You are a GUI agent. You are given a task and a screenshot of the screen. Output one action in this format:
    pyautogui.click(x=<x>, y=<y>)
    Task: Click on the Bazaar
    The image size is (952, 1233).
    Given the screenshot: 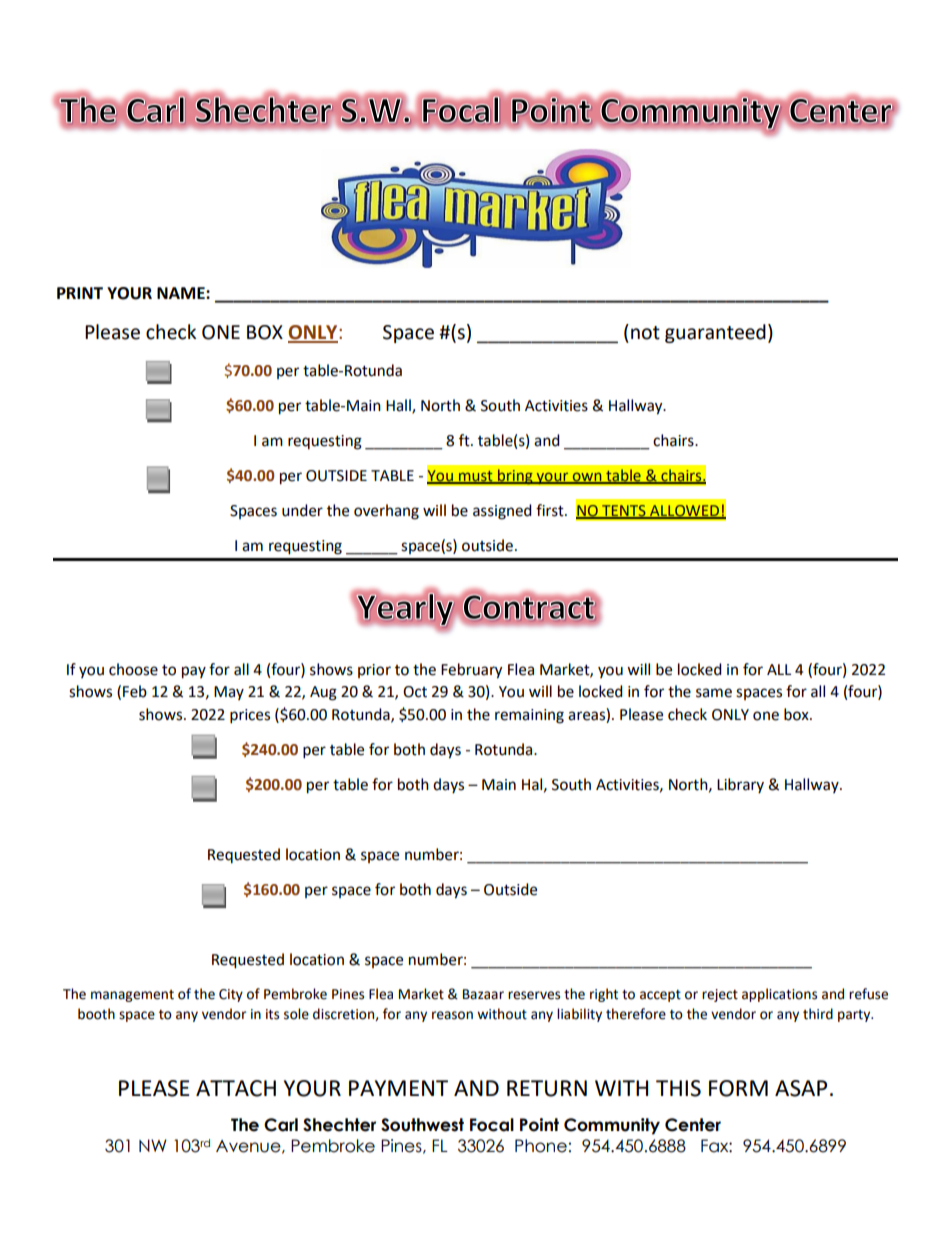 What is the action you would take?
    pyautogui.click(x=483, y=994)
